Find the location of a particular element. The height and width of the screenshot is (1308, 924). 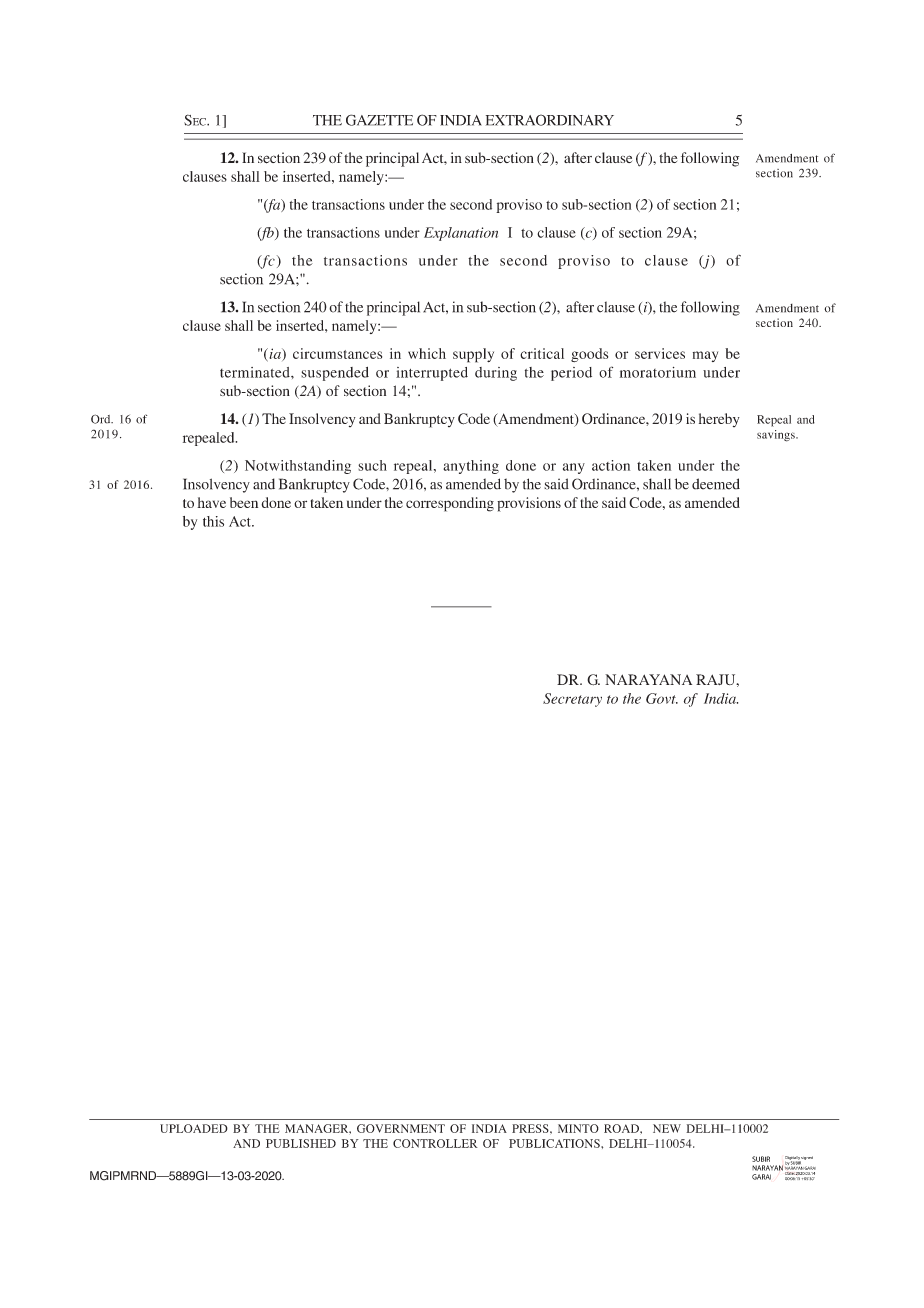

ROAD is located at coordinates (622, 1128).
